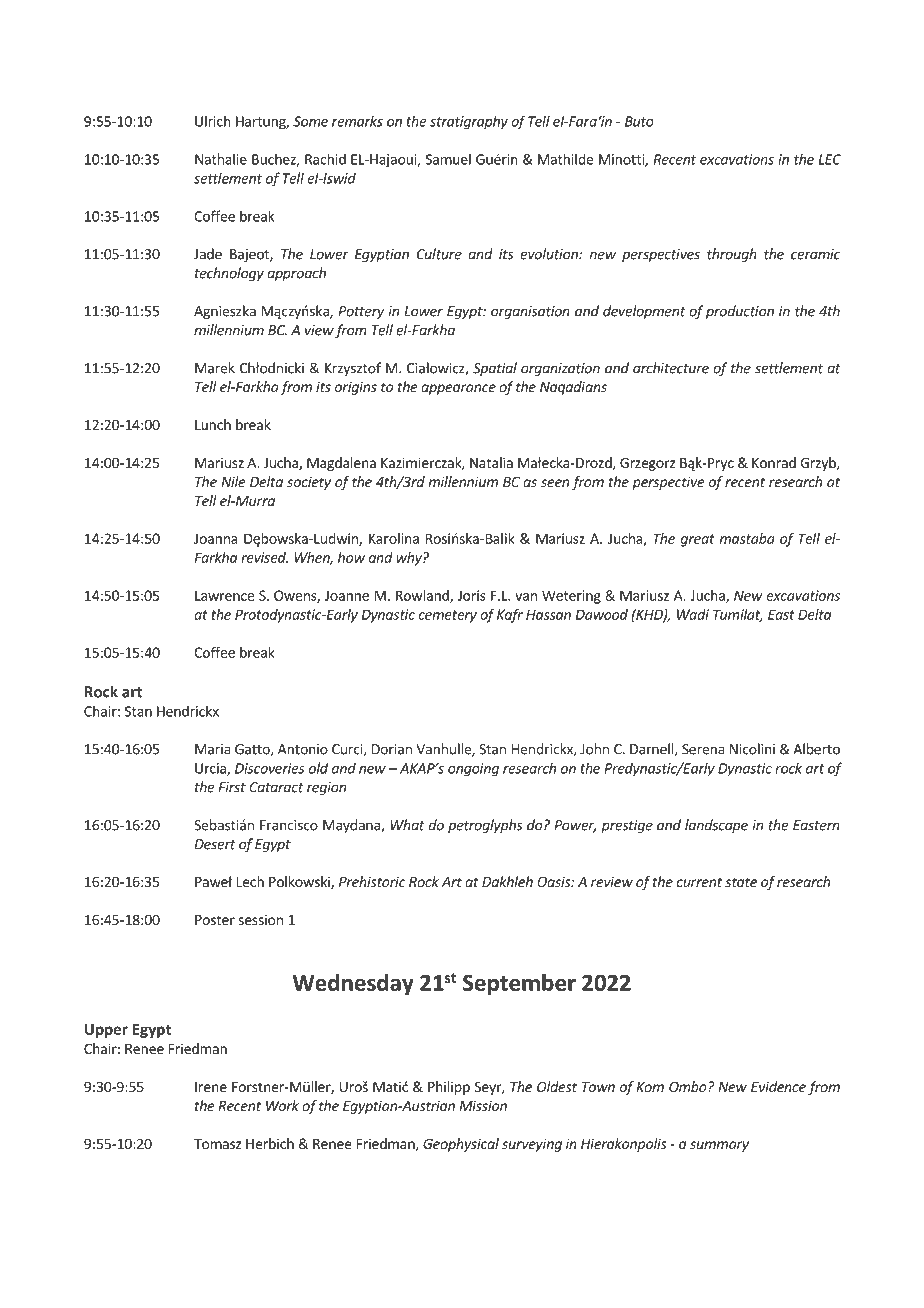 Image resolution: width=924 pixels, height=1308 pixels. Describe the element at coordinates (233, 481) in the screenshot. I see `Nile` at that location.
